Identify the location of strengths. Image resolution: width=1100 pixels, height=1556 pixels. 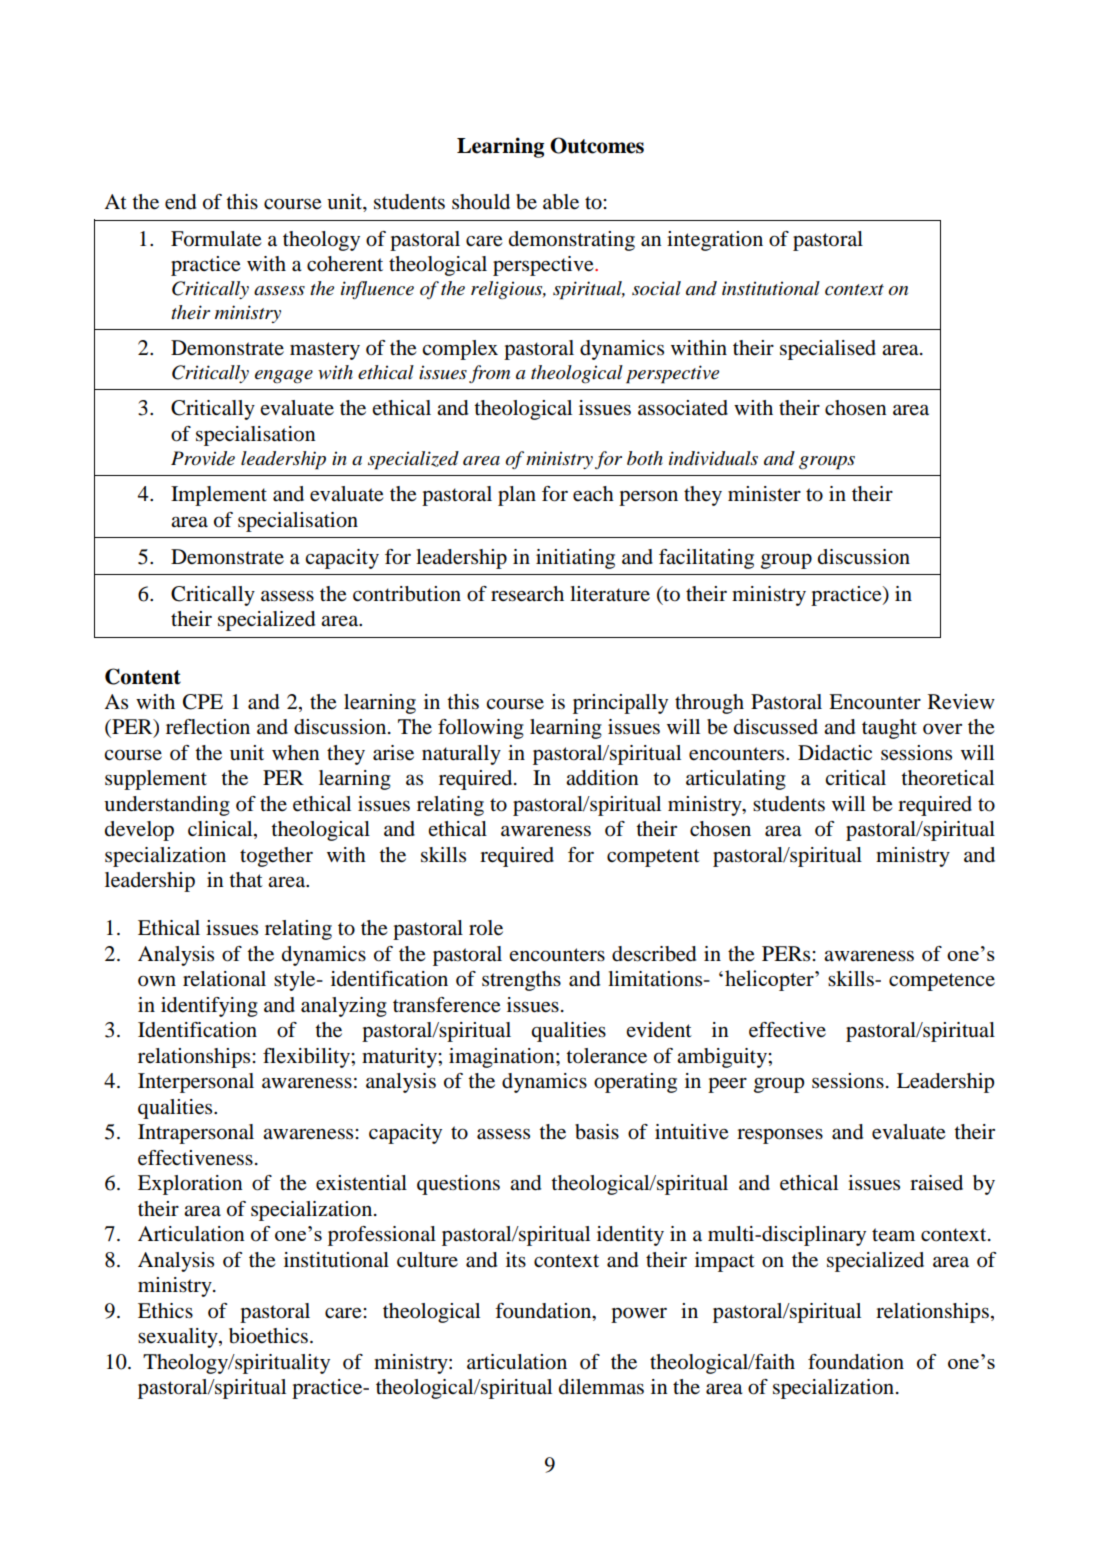
(521, 981).
